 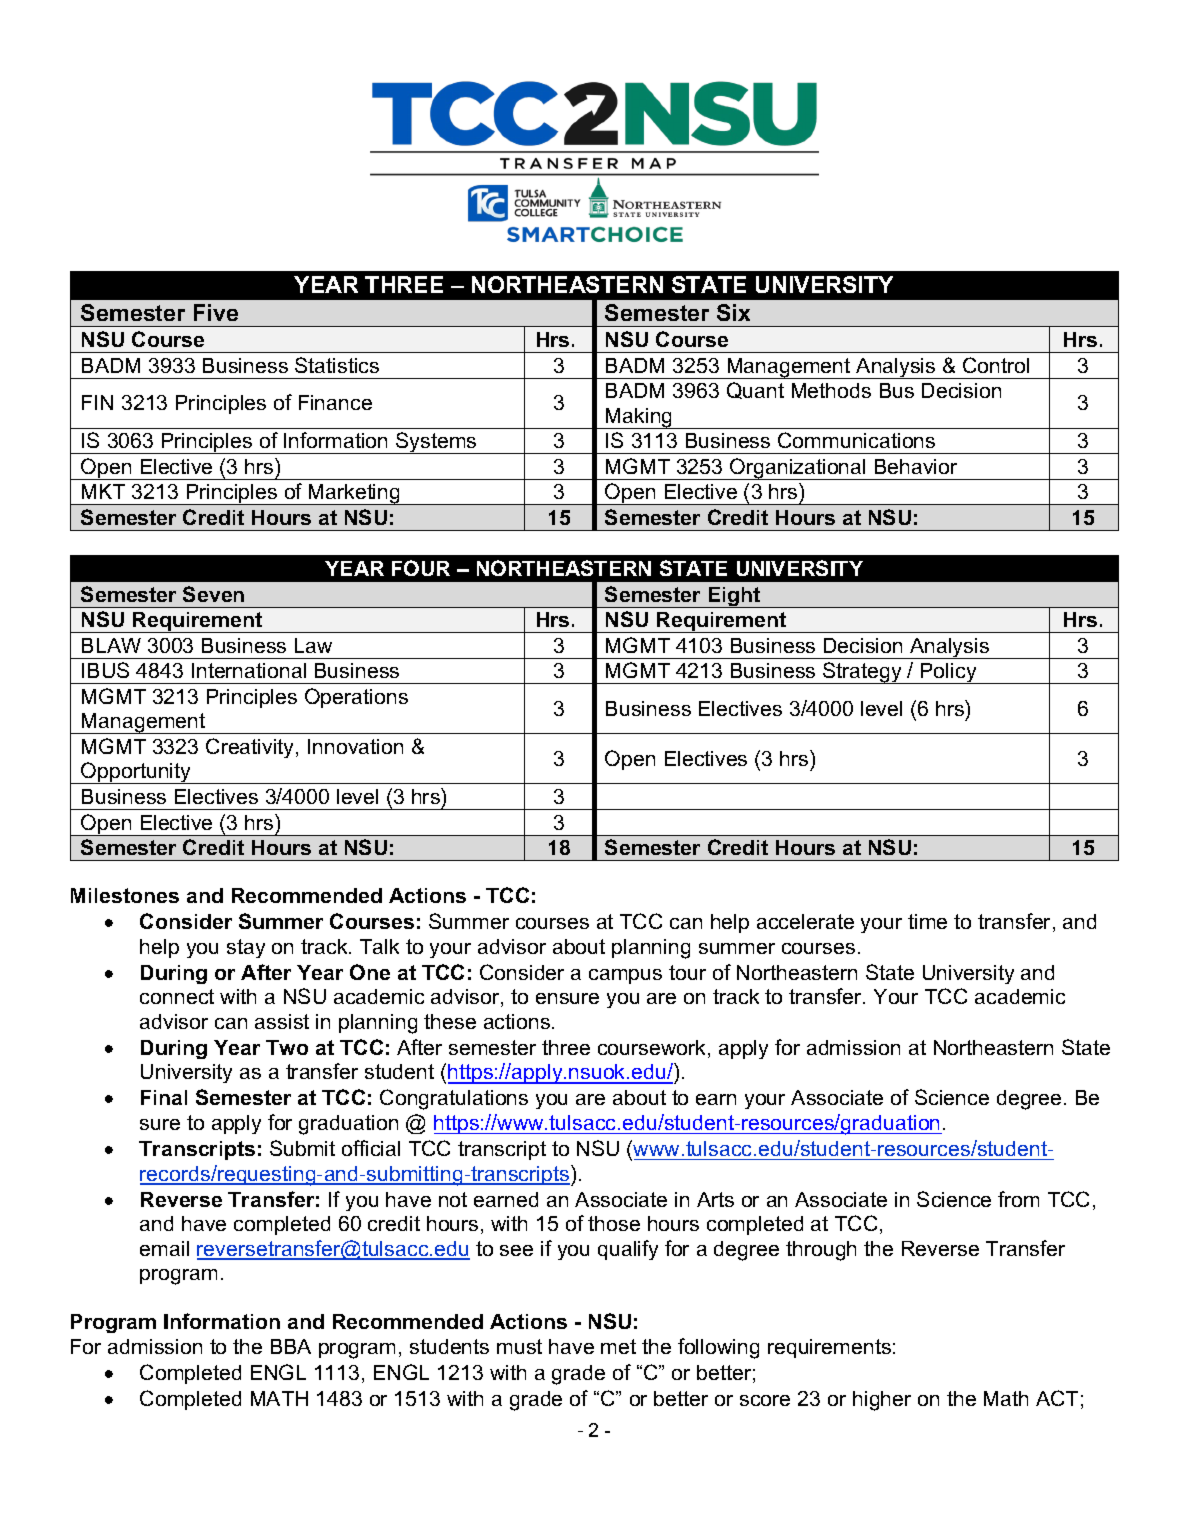 I want to click on Making, so click(x=639, y=418).
